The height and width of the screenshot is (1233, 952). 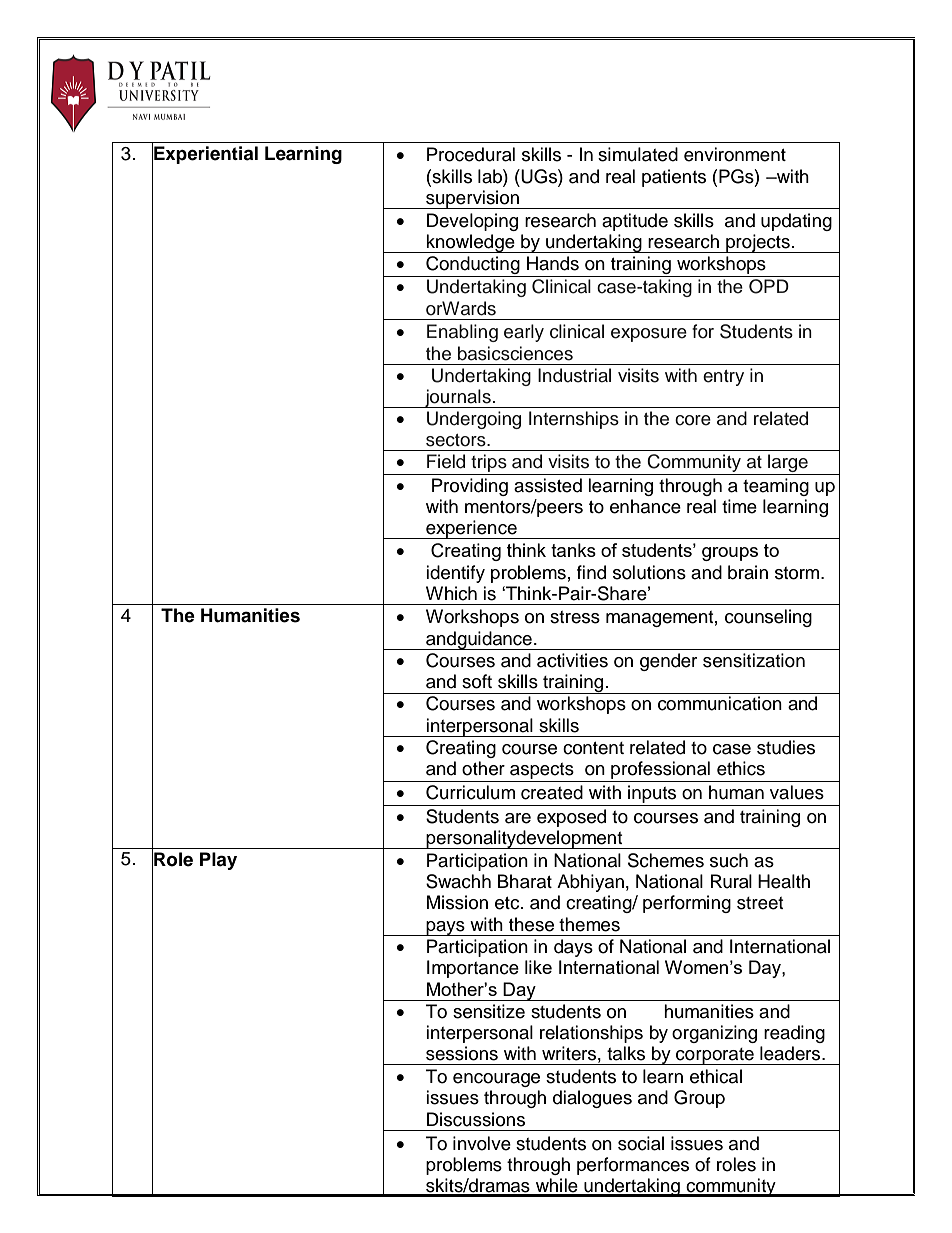 I want to click on brain, so click(x=748, y=572).
